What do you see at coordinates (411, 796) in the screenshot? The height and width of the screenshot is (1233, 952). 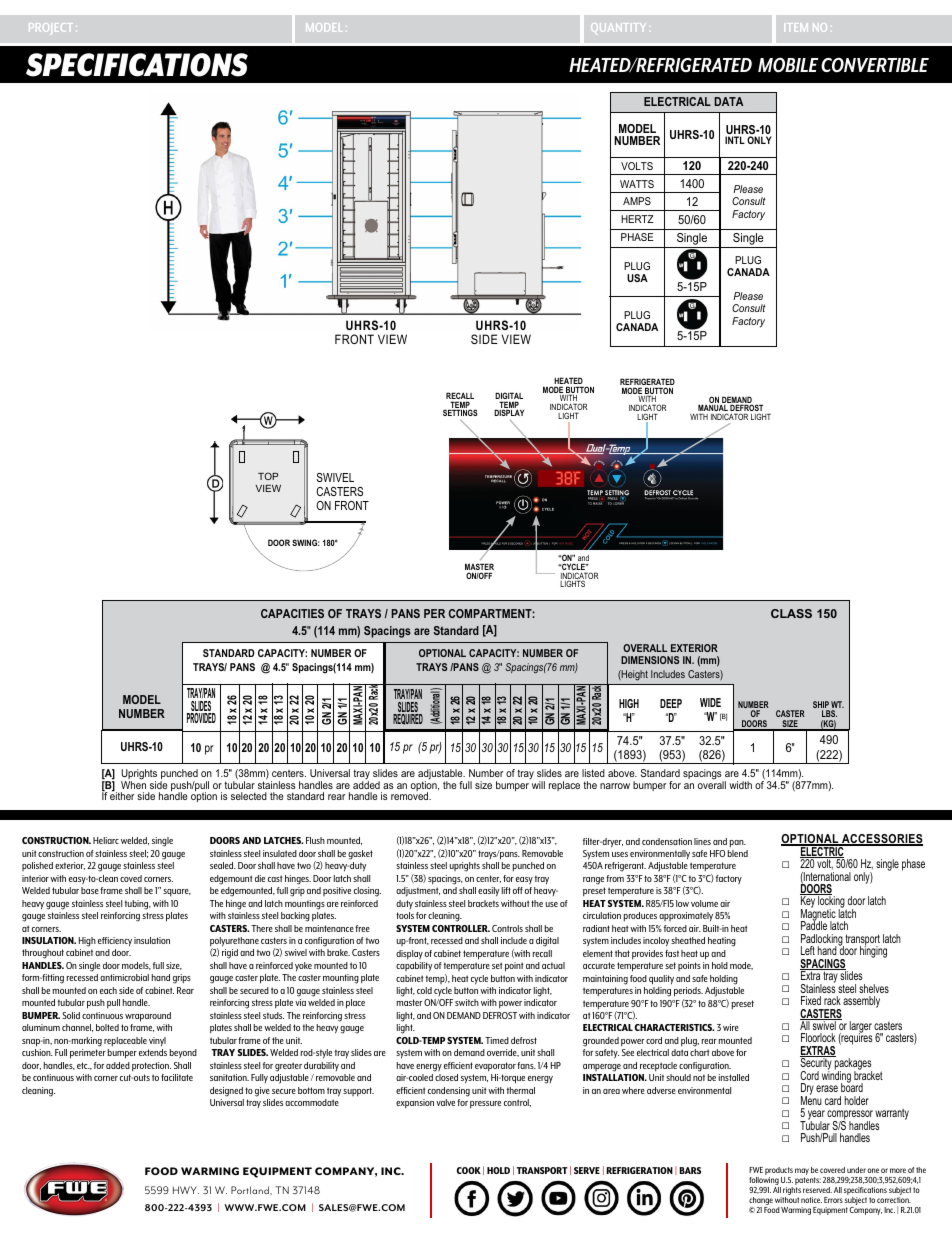 I see `removed` at bounding box center [411, 796].
